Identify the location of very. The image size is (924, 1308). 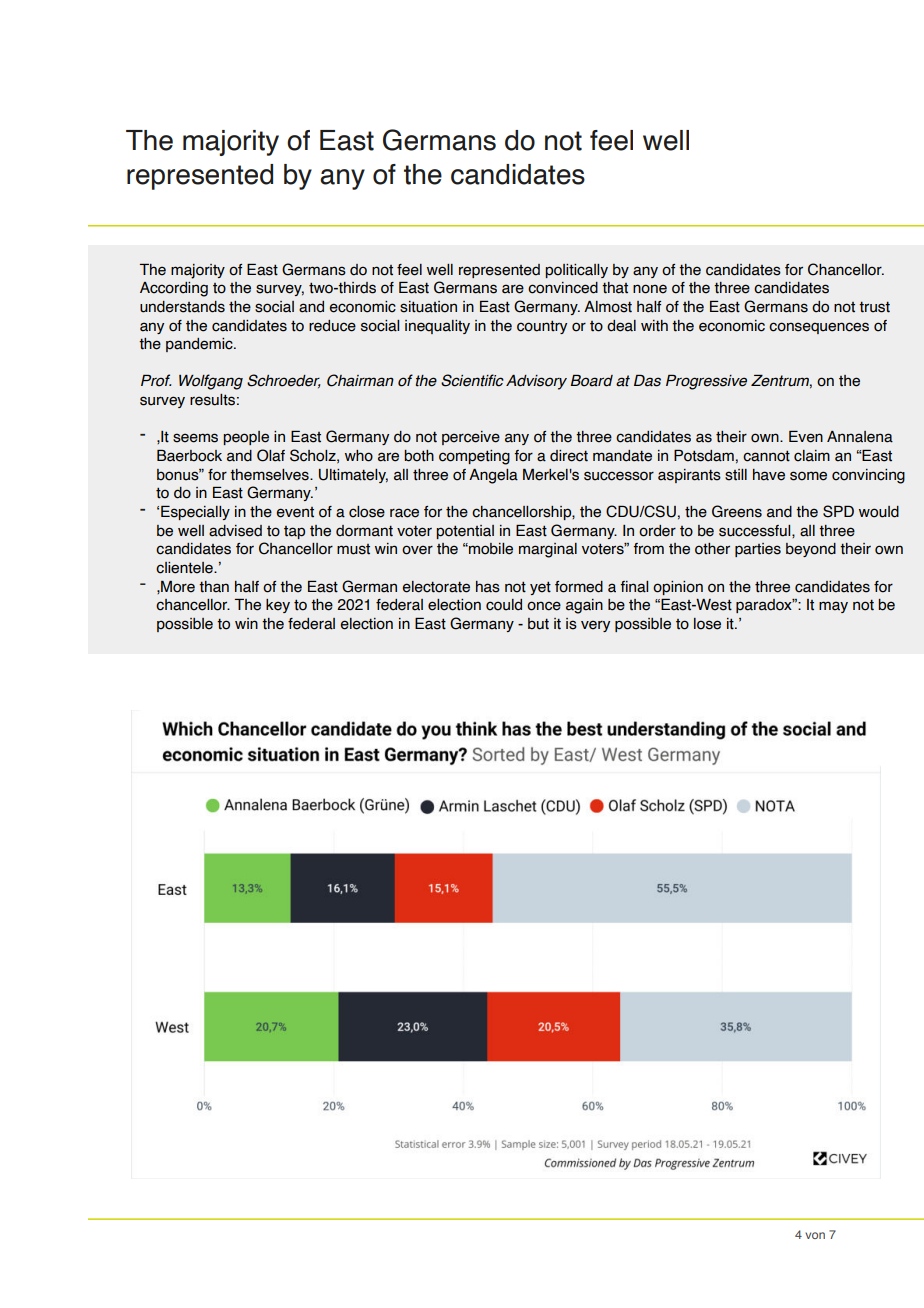
(595, 626).
